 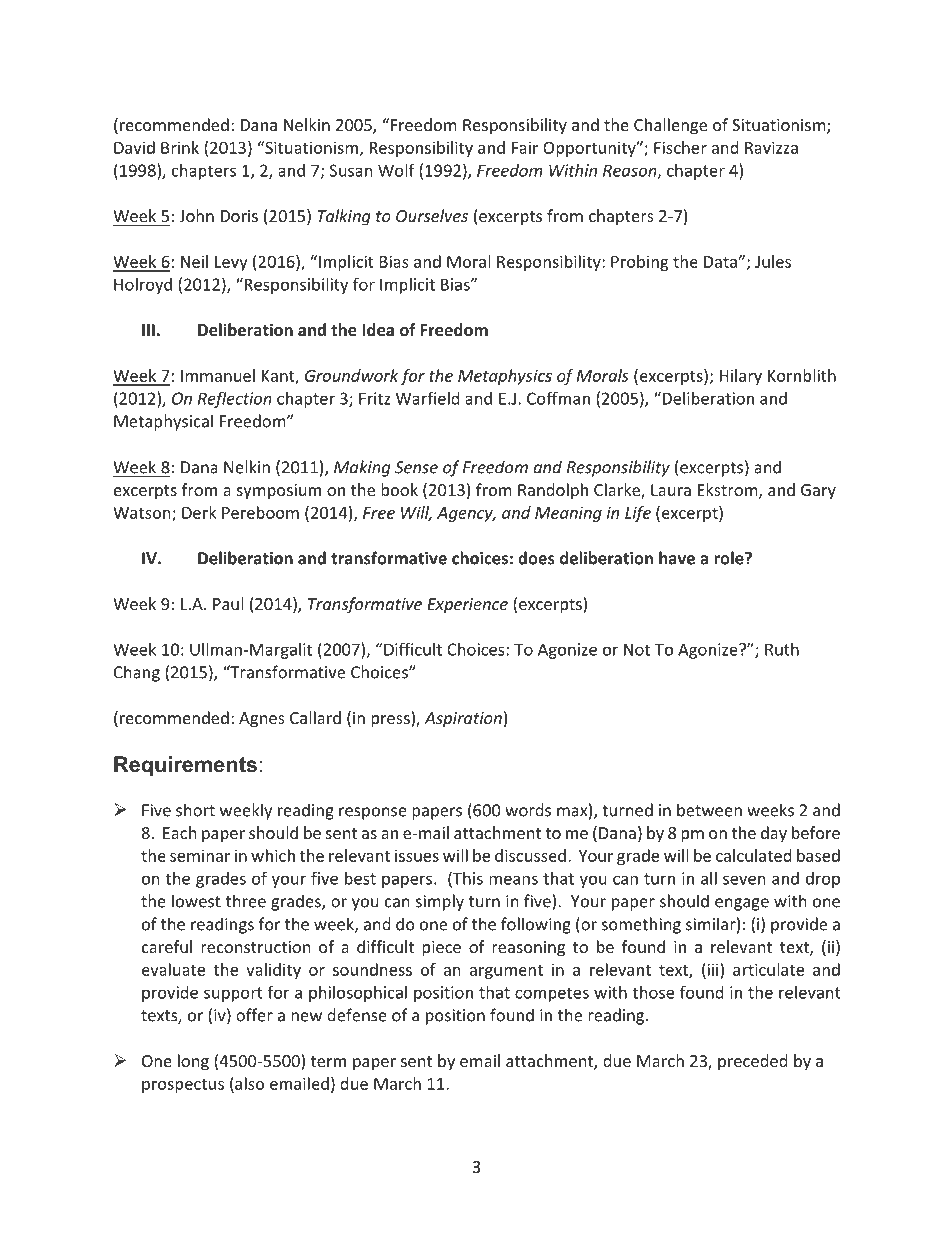 What do you see at coordinates (193, 1062) in the screenshot?
I see `long` at bounding box center [193, 1062].
